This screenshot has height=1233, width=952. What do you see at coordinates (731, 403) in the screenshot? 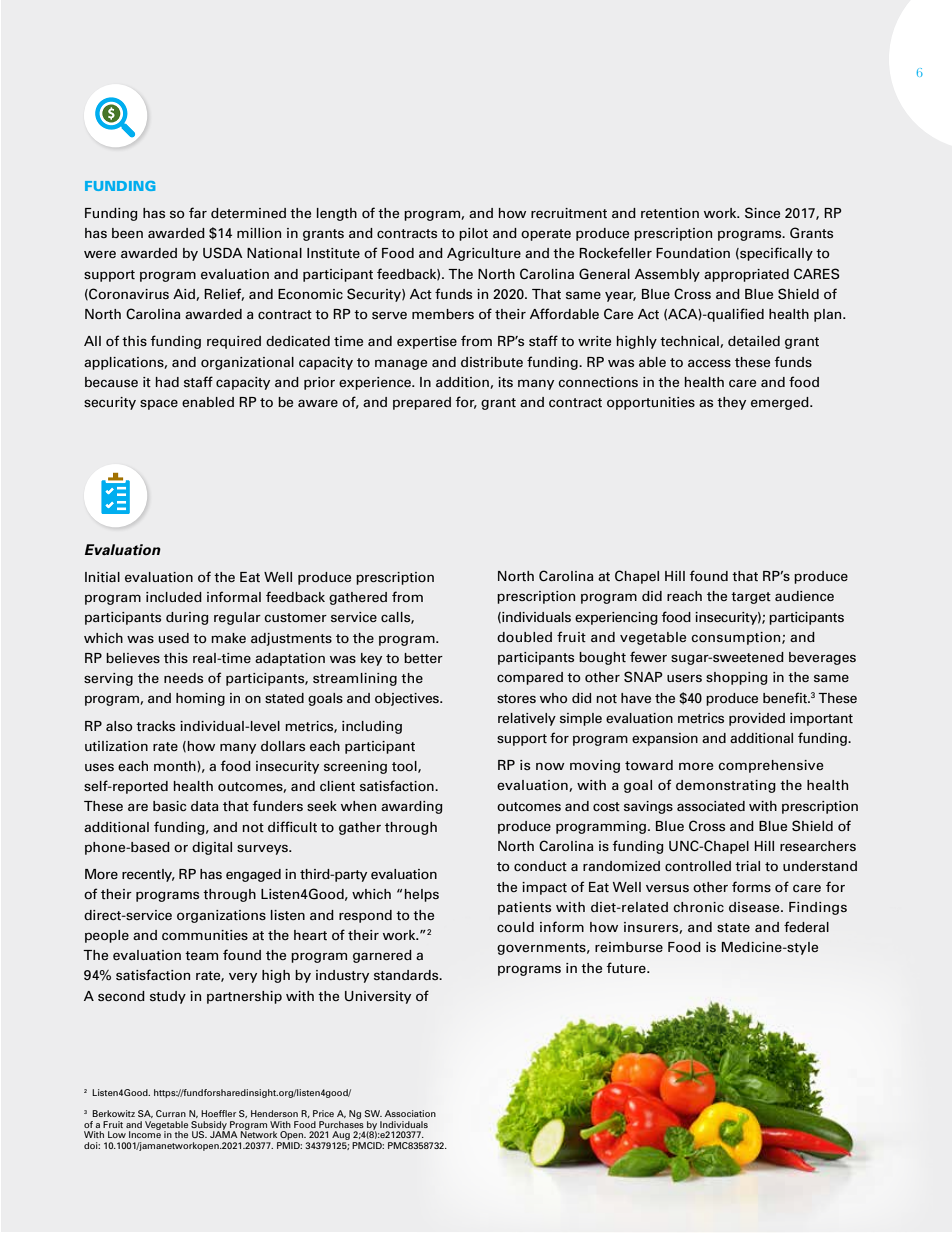
I see `they` at bounding box center [731, 403].
